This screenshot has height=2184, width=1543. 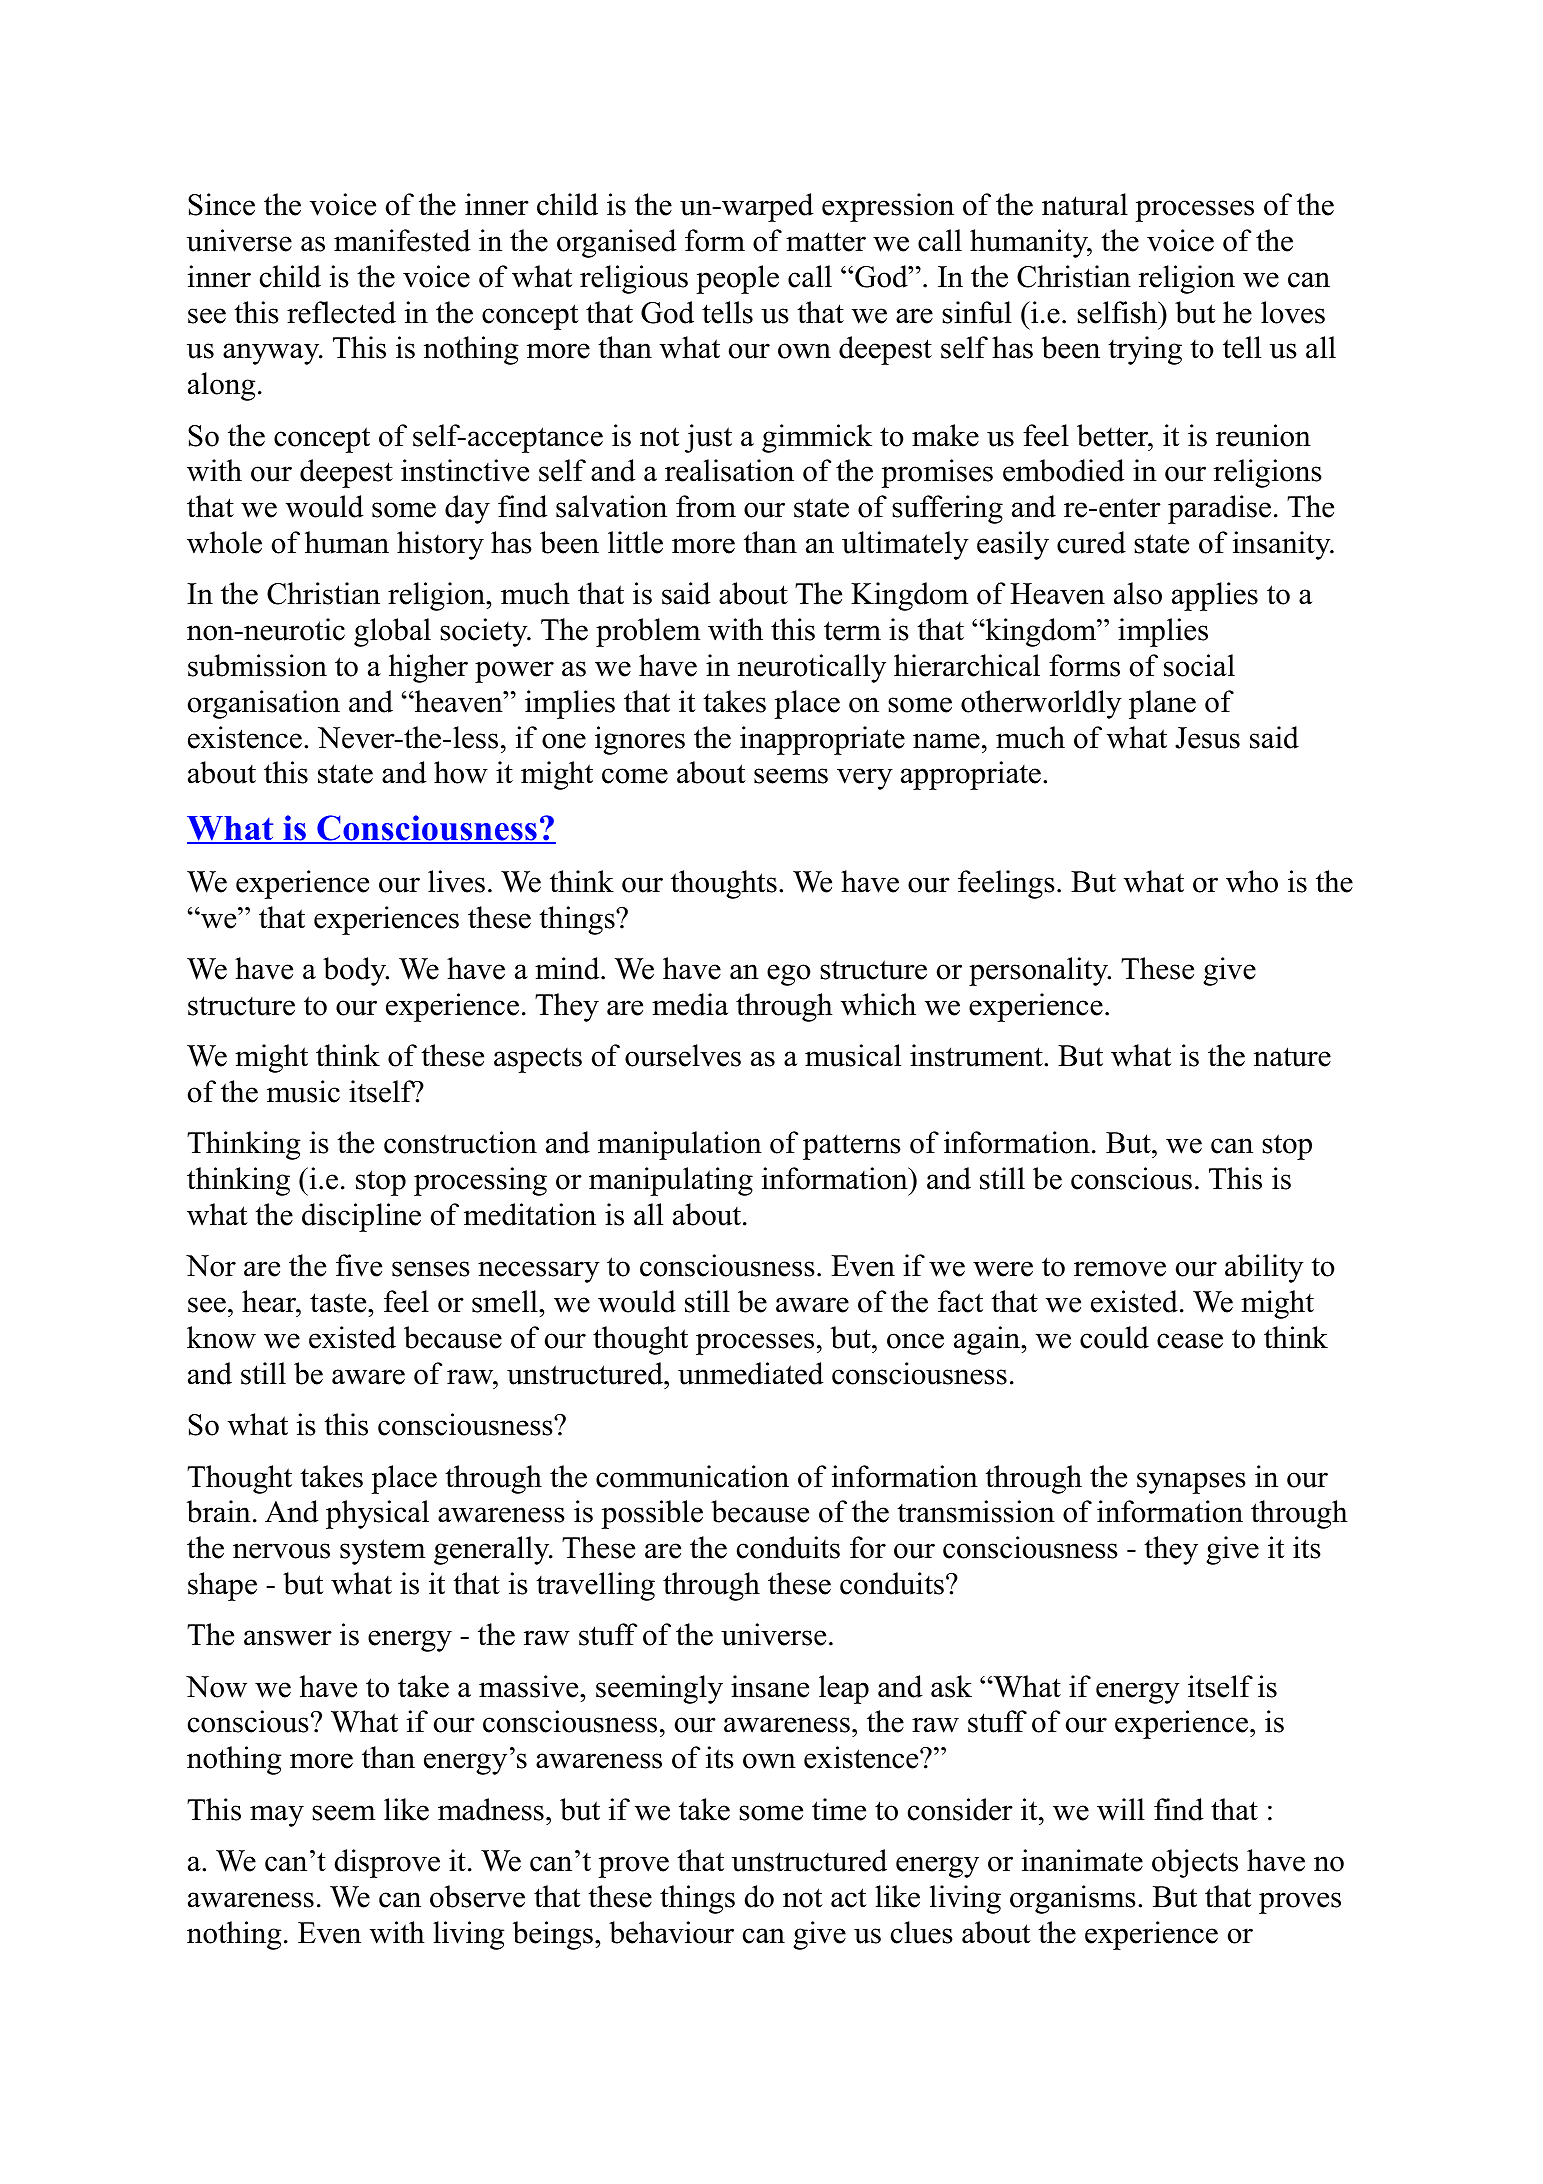 What do you see at coordinates (1292, 1057) in the screenshot?
I see `nature` at bounding box center [1292, 1057].
